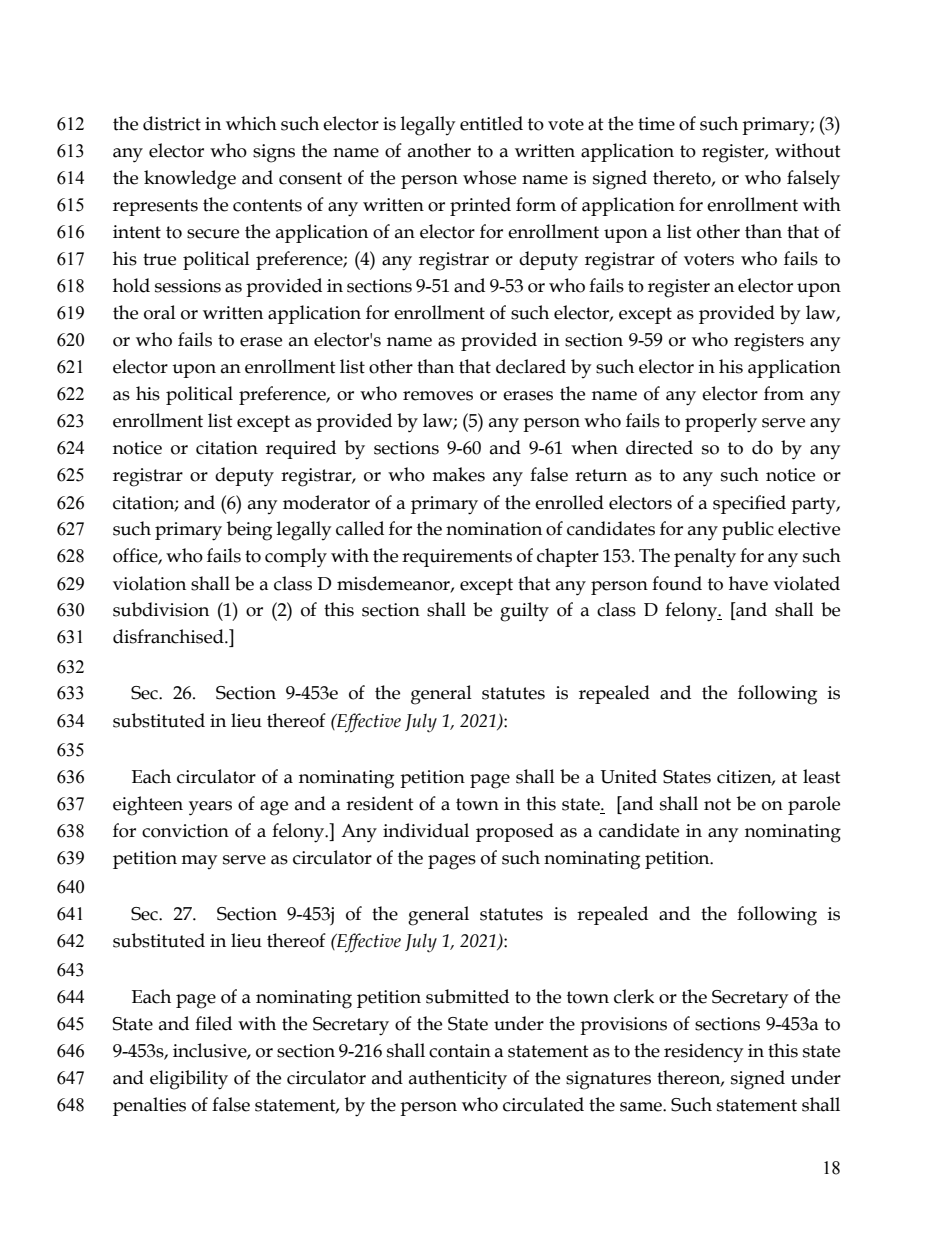 Image resolution: width=952 pixels, height=1233 pixels. I want to click on guilty, so click(524, 612).
